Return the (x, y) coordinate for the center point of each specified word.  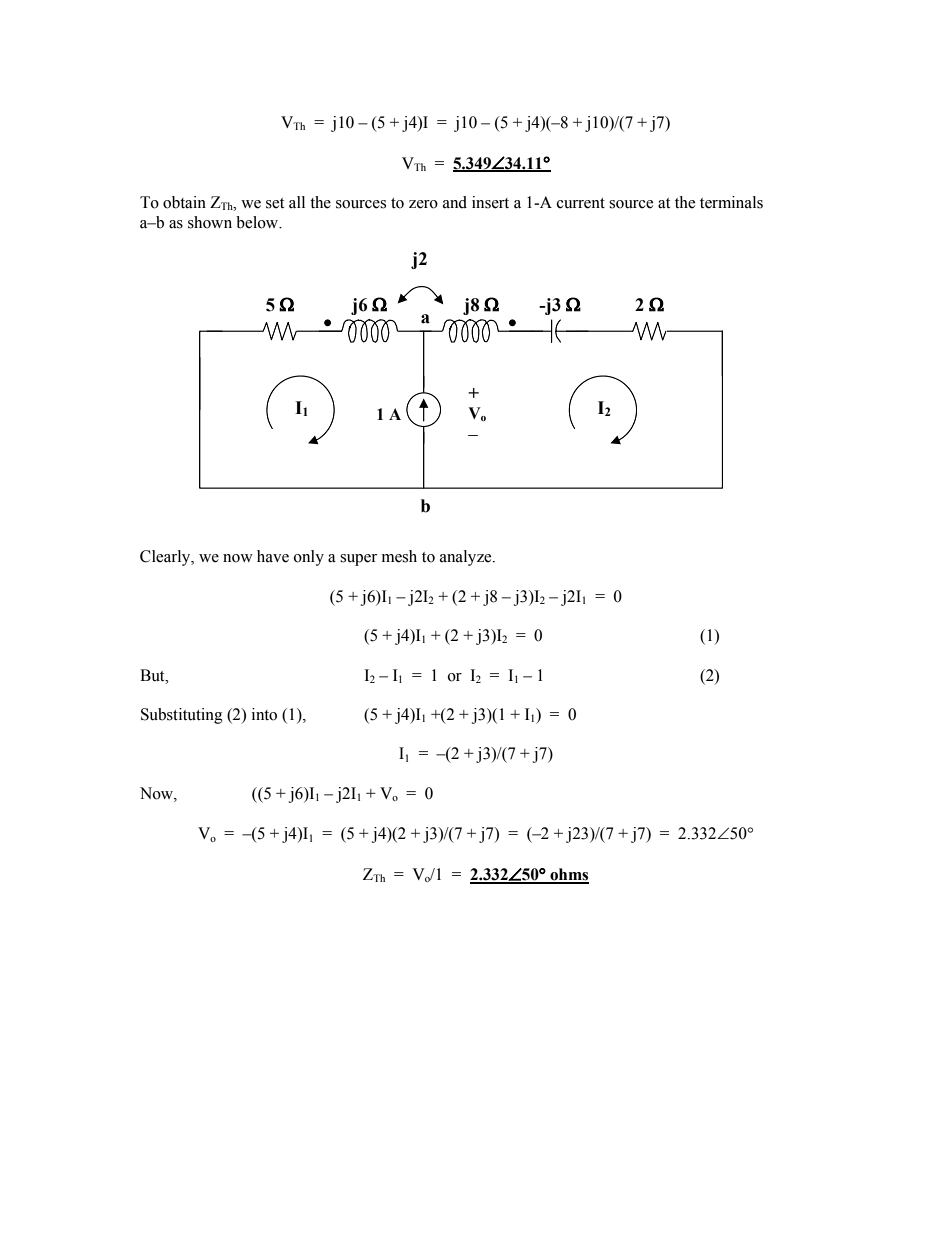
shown (210, 222)
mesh (399, 556)
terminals (731, 202)
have (273, 556)
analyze (467, 558)
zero (423, 204)
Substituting (182, 716)
